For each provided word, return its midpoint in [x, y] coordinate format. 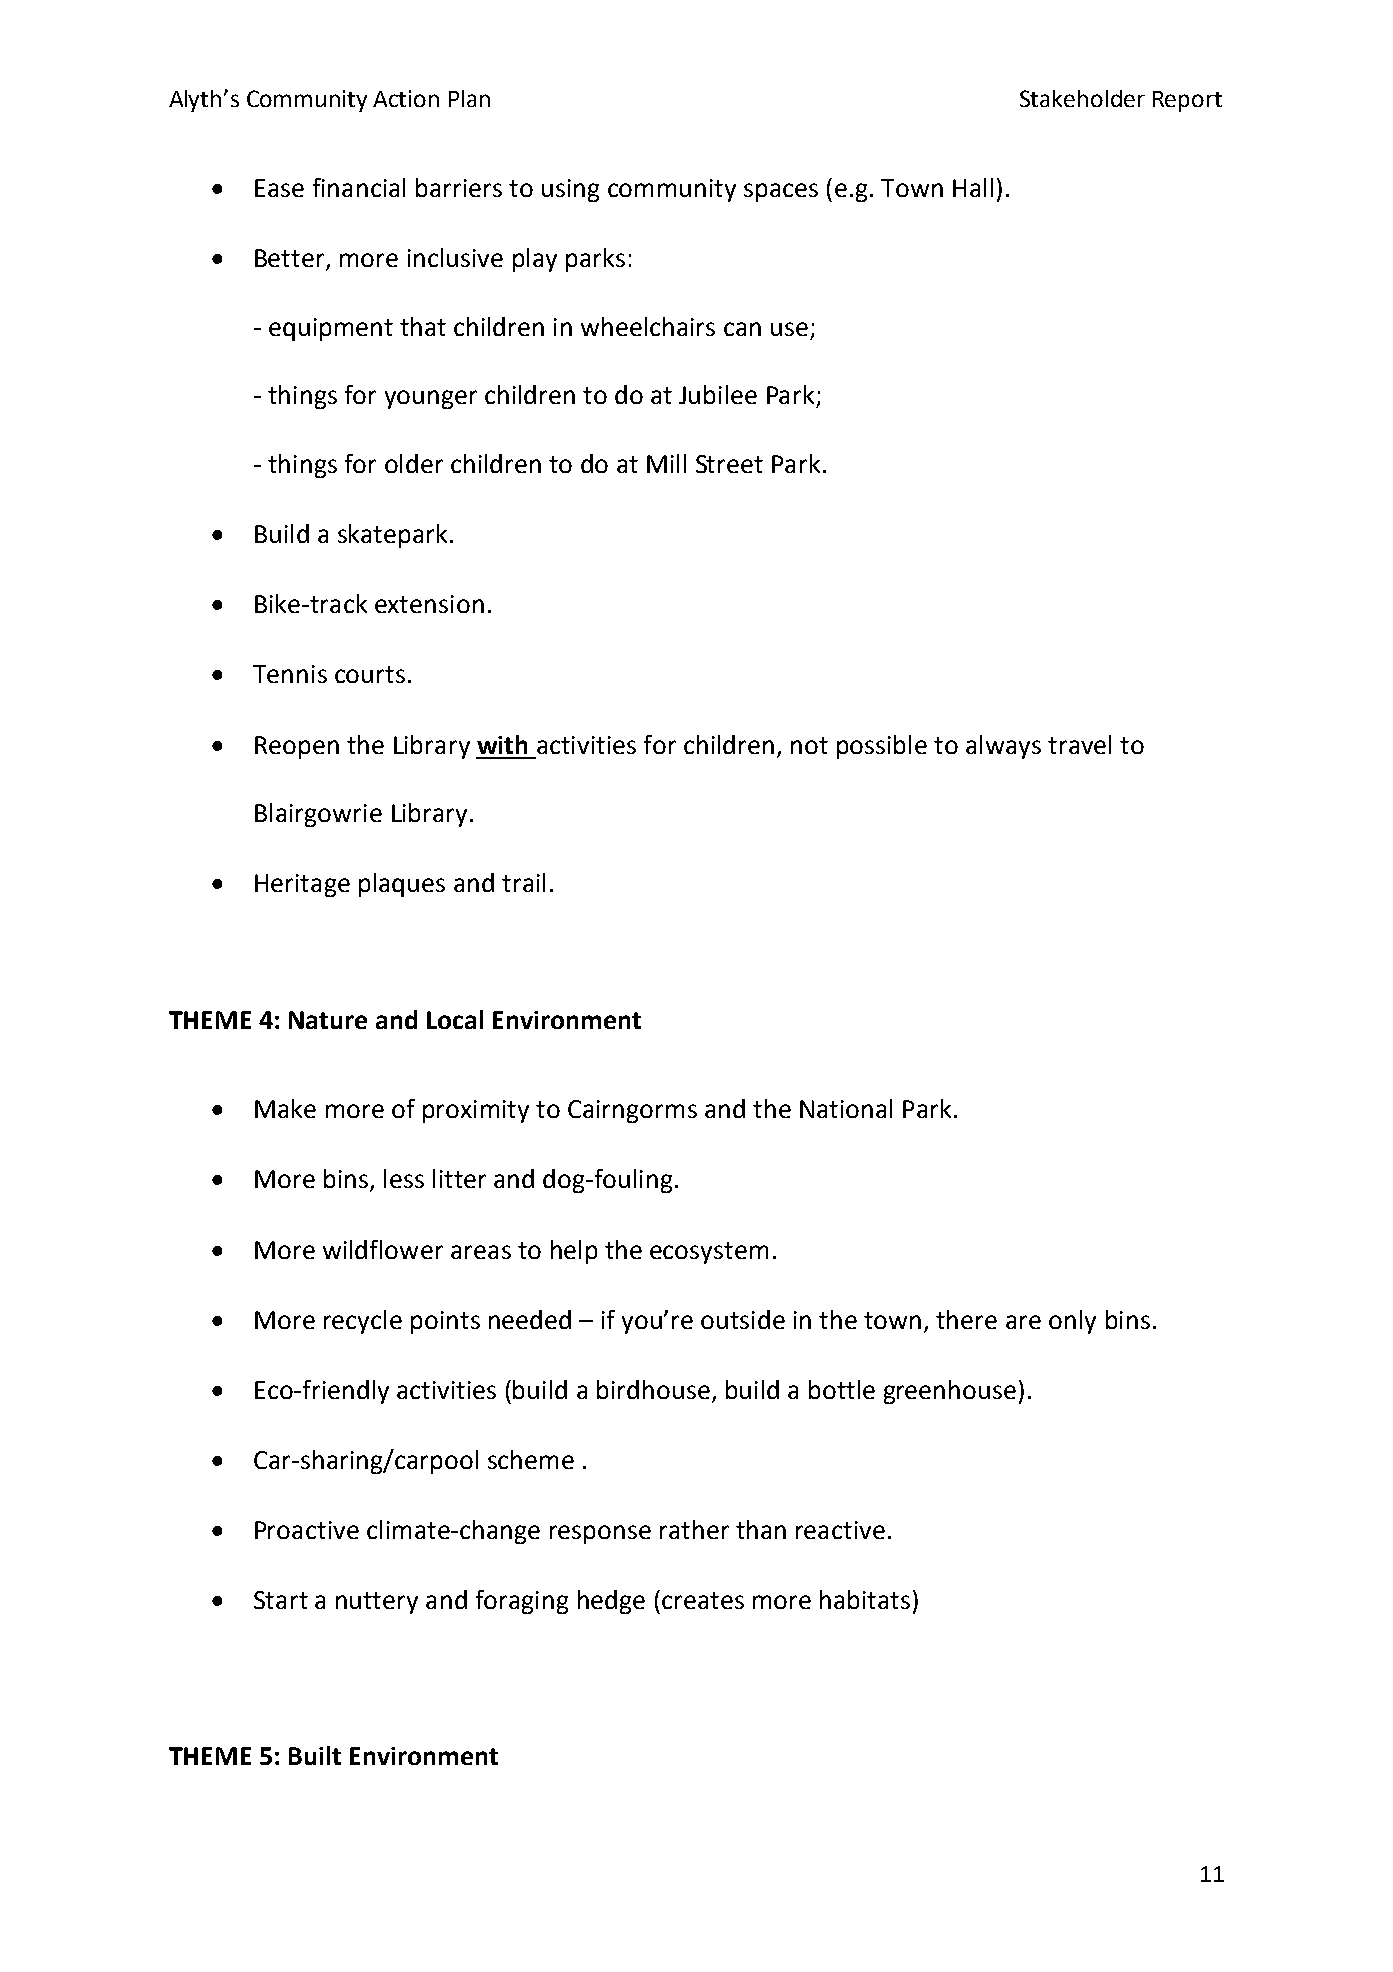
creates [703, 1600]
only [1072, 1322]
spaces [781, 192]
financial [359, 187]
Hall [973, 187]
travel [1079, 744]
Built [315, 1755]
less [404, 1178]
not [809, 745]
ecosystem [709, 1253]
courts [370, 674]
